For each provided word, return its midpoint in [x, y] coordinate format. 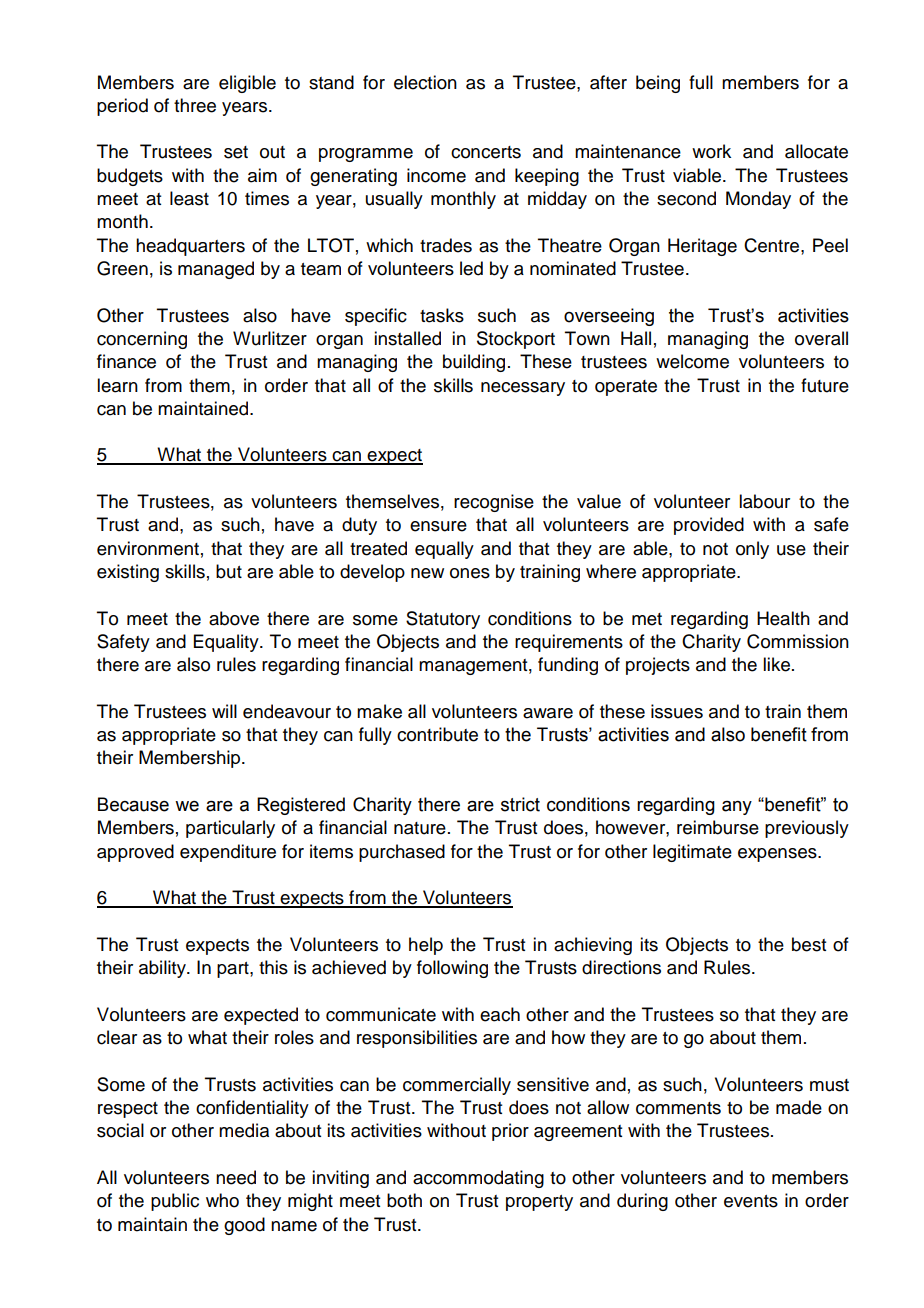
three [195, 105]
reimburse [718, 827]
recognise [494, 503]
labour [764, 501]
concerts [486, 152]
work [711, 151]
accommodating [478, 1179]
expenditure [228, 853]
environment [148, 548]
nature [420, 828]
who [222, 1200]
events [751, 1201]
